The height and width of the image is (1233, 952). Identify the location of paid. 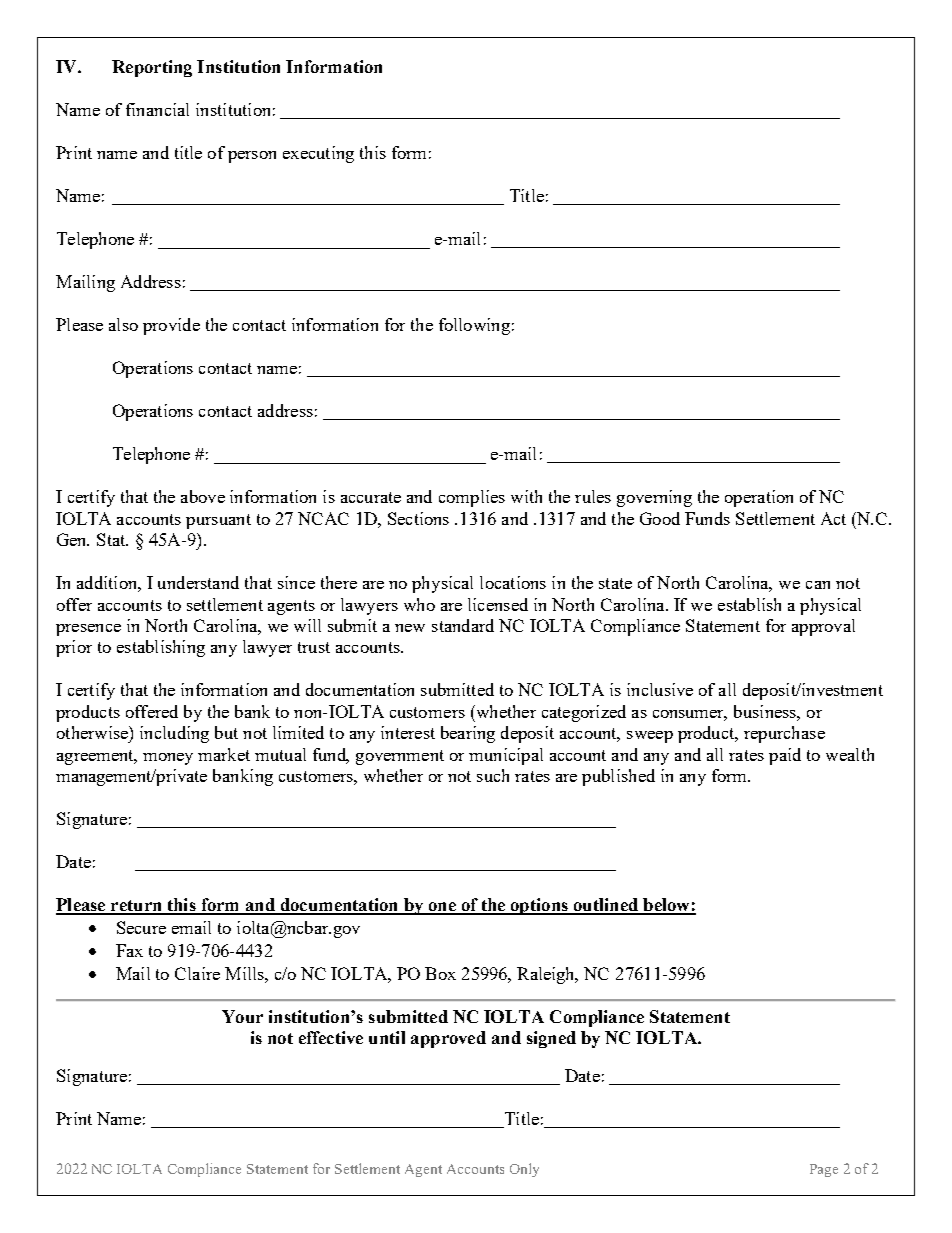
(785, 756).
